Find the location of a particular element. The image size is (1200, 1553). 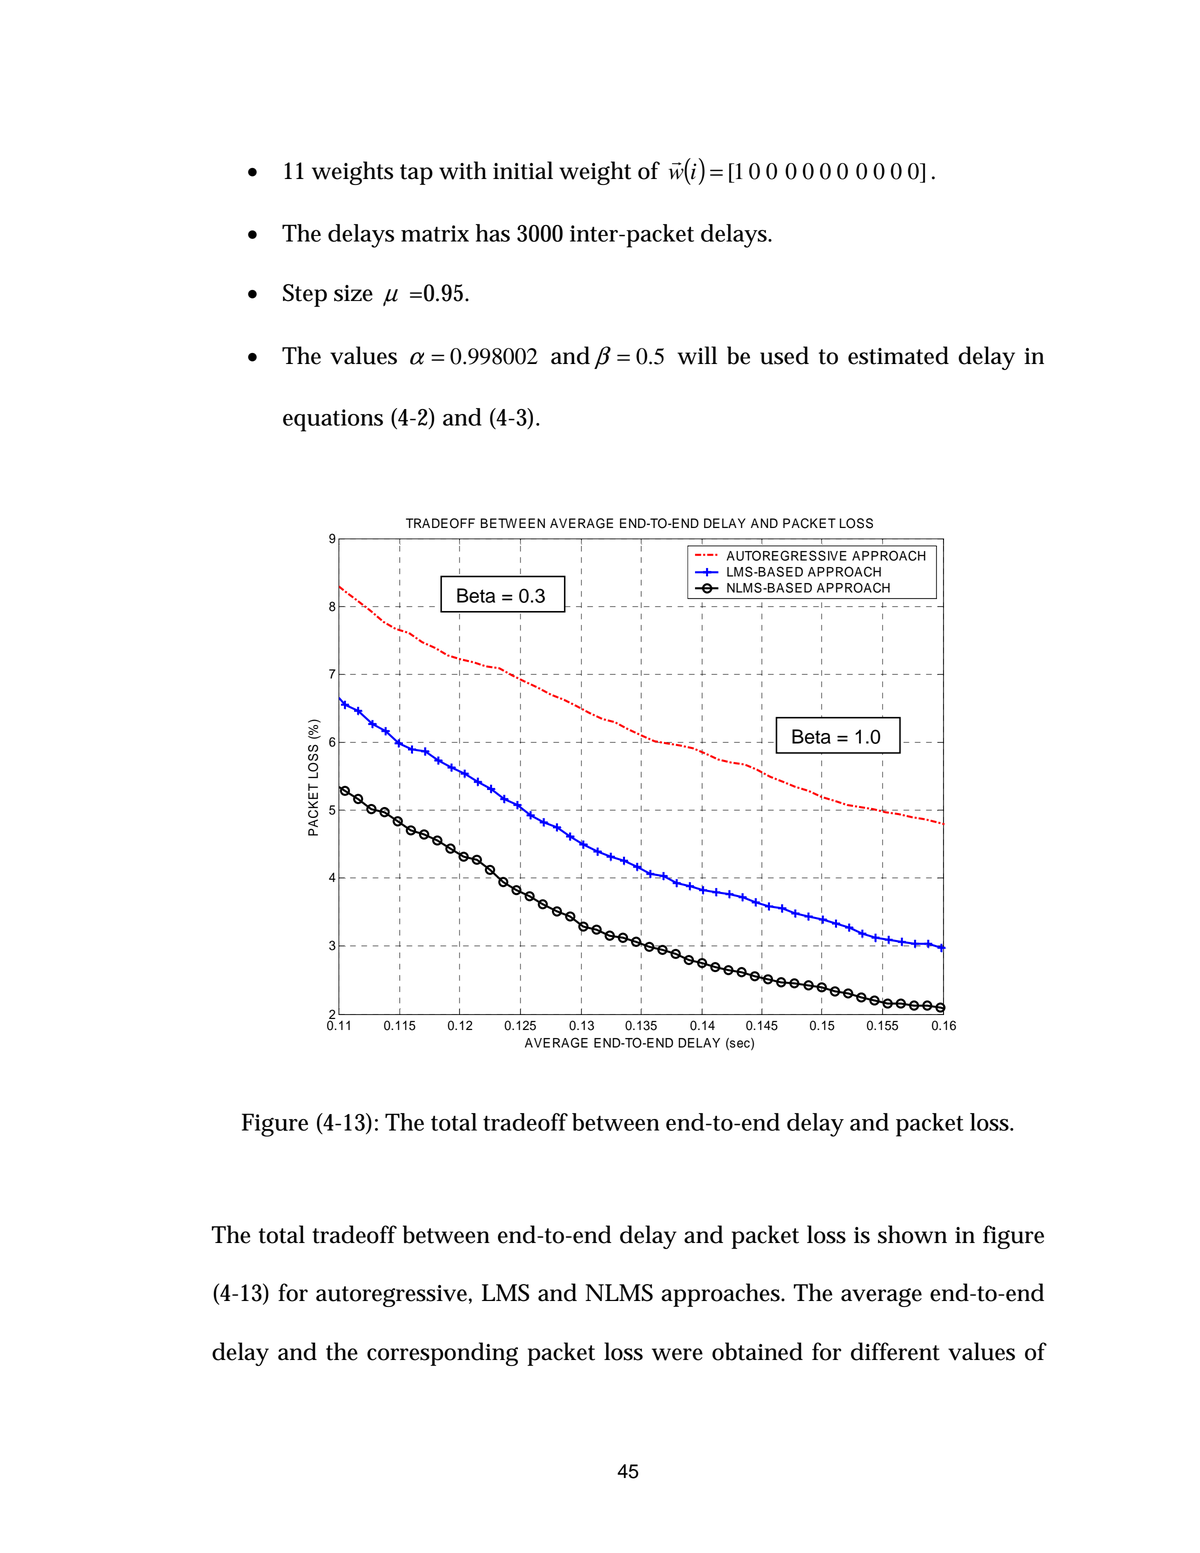

will is located at coordinates (697, 355).
